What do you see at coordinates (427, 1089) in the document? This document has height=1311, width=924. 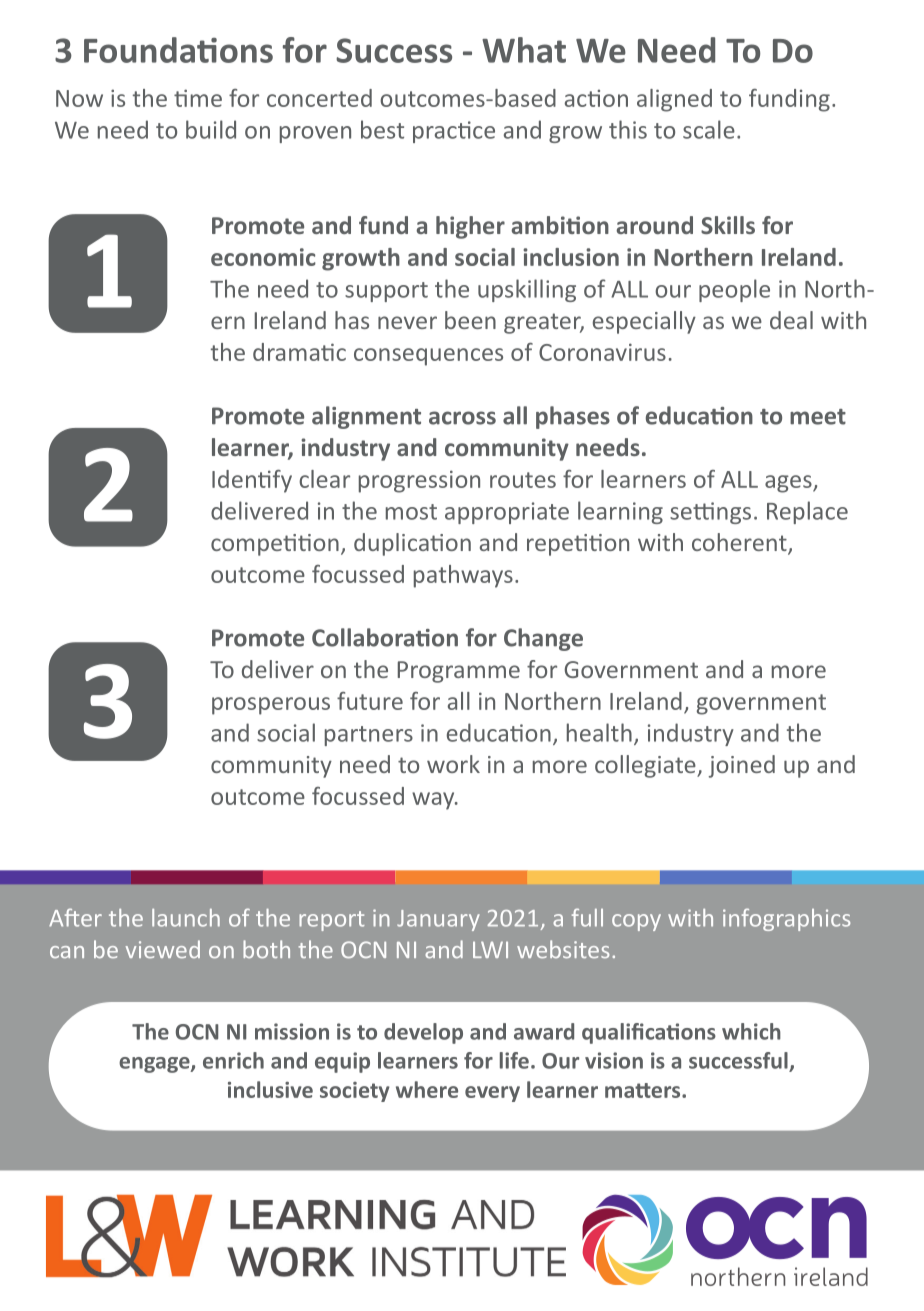 I see `where` at bounding box center [427, 1089].
